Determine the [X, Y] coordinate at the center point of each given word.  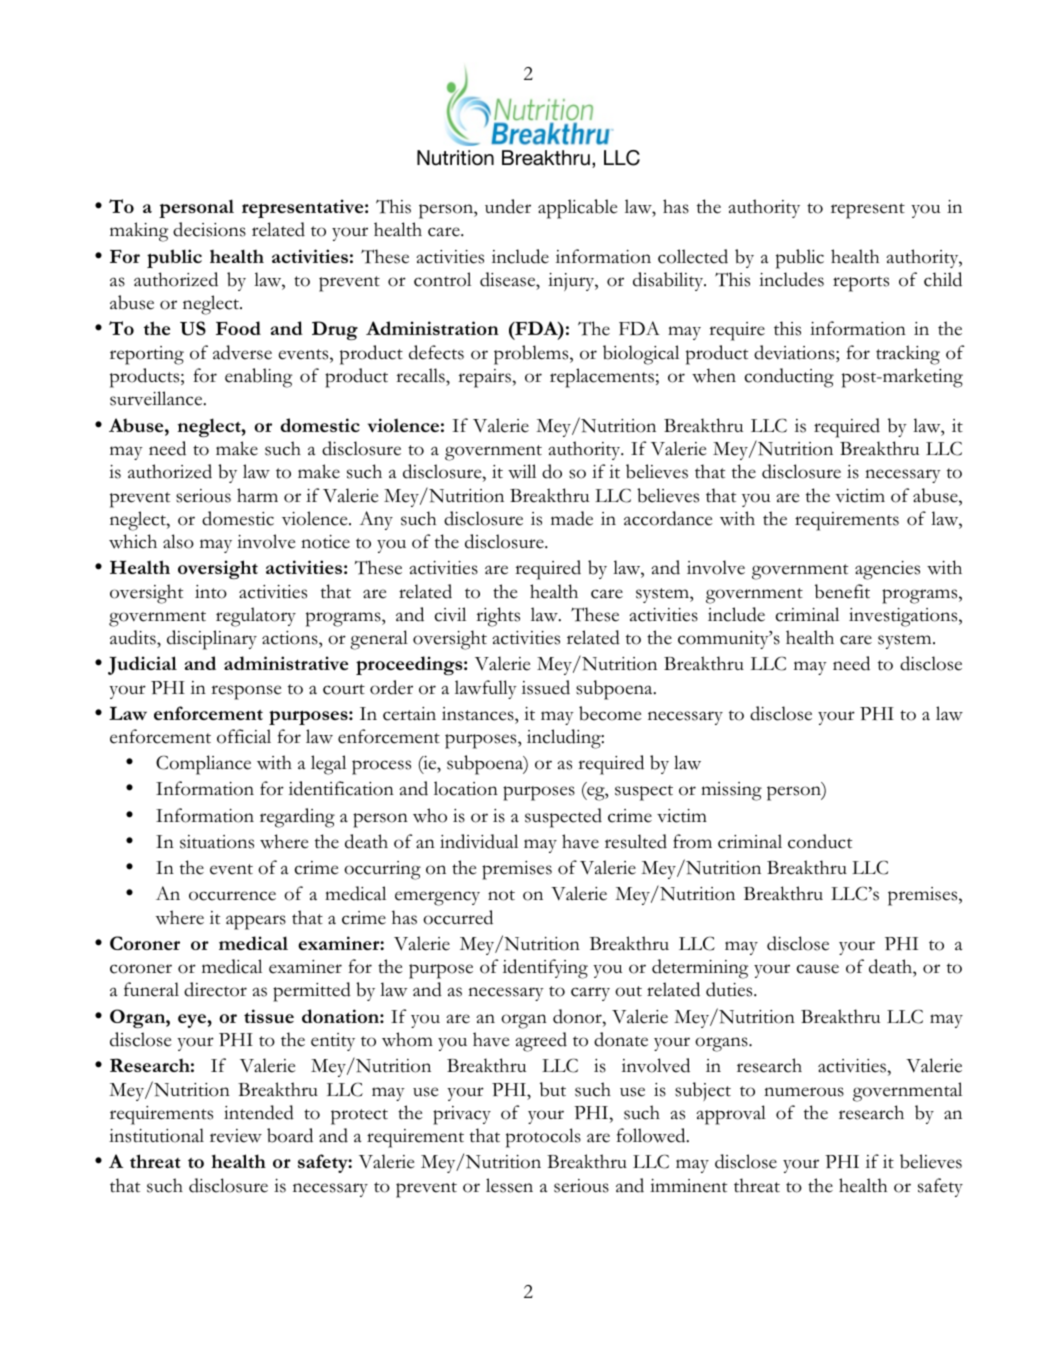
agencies [887, 570]
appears [256, 922]
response [246, 692]
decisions [209, 229]
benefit [842, 591]
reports [861, 284]
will [522, 471]
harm [257, 495]
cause [818, 969]
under [508, 206]
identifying [545, 969]
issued [546, 687]
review [236, 1136]
